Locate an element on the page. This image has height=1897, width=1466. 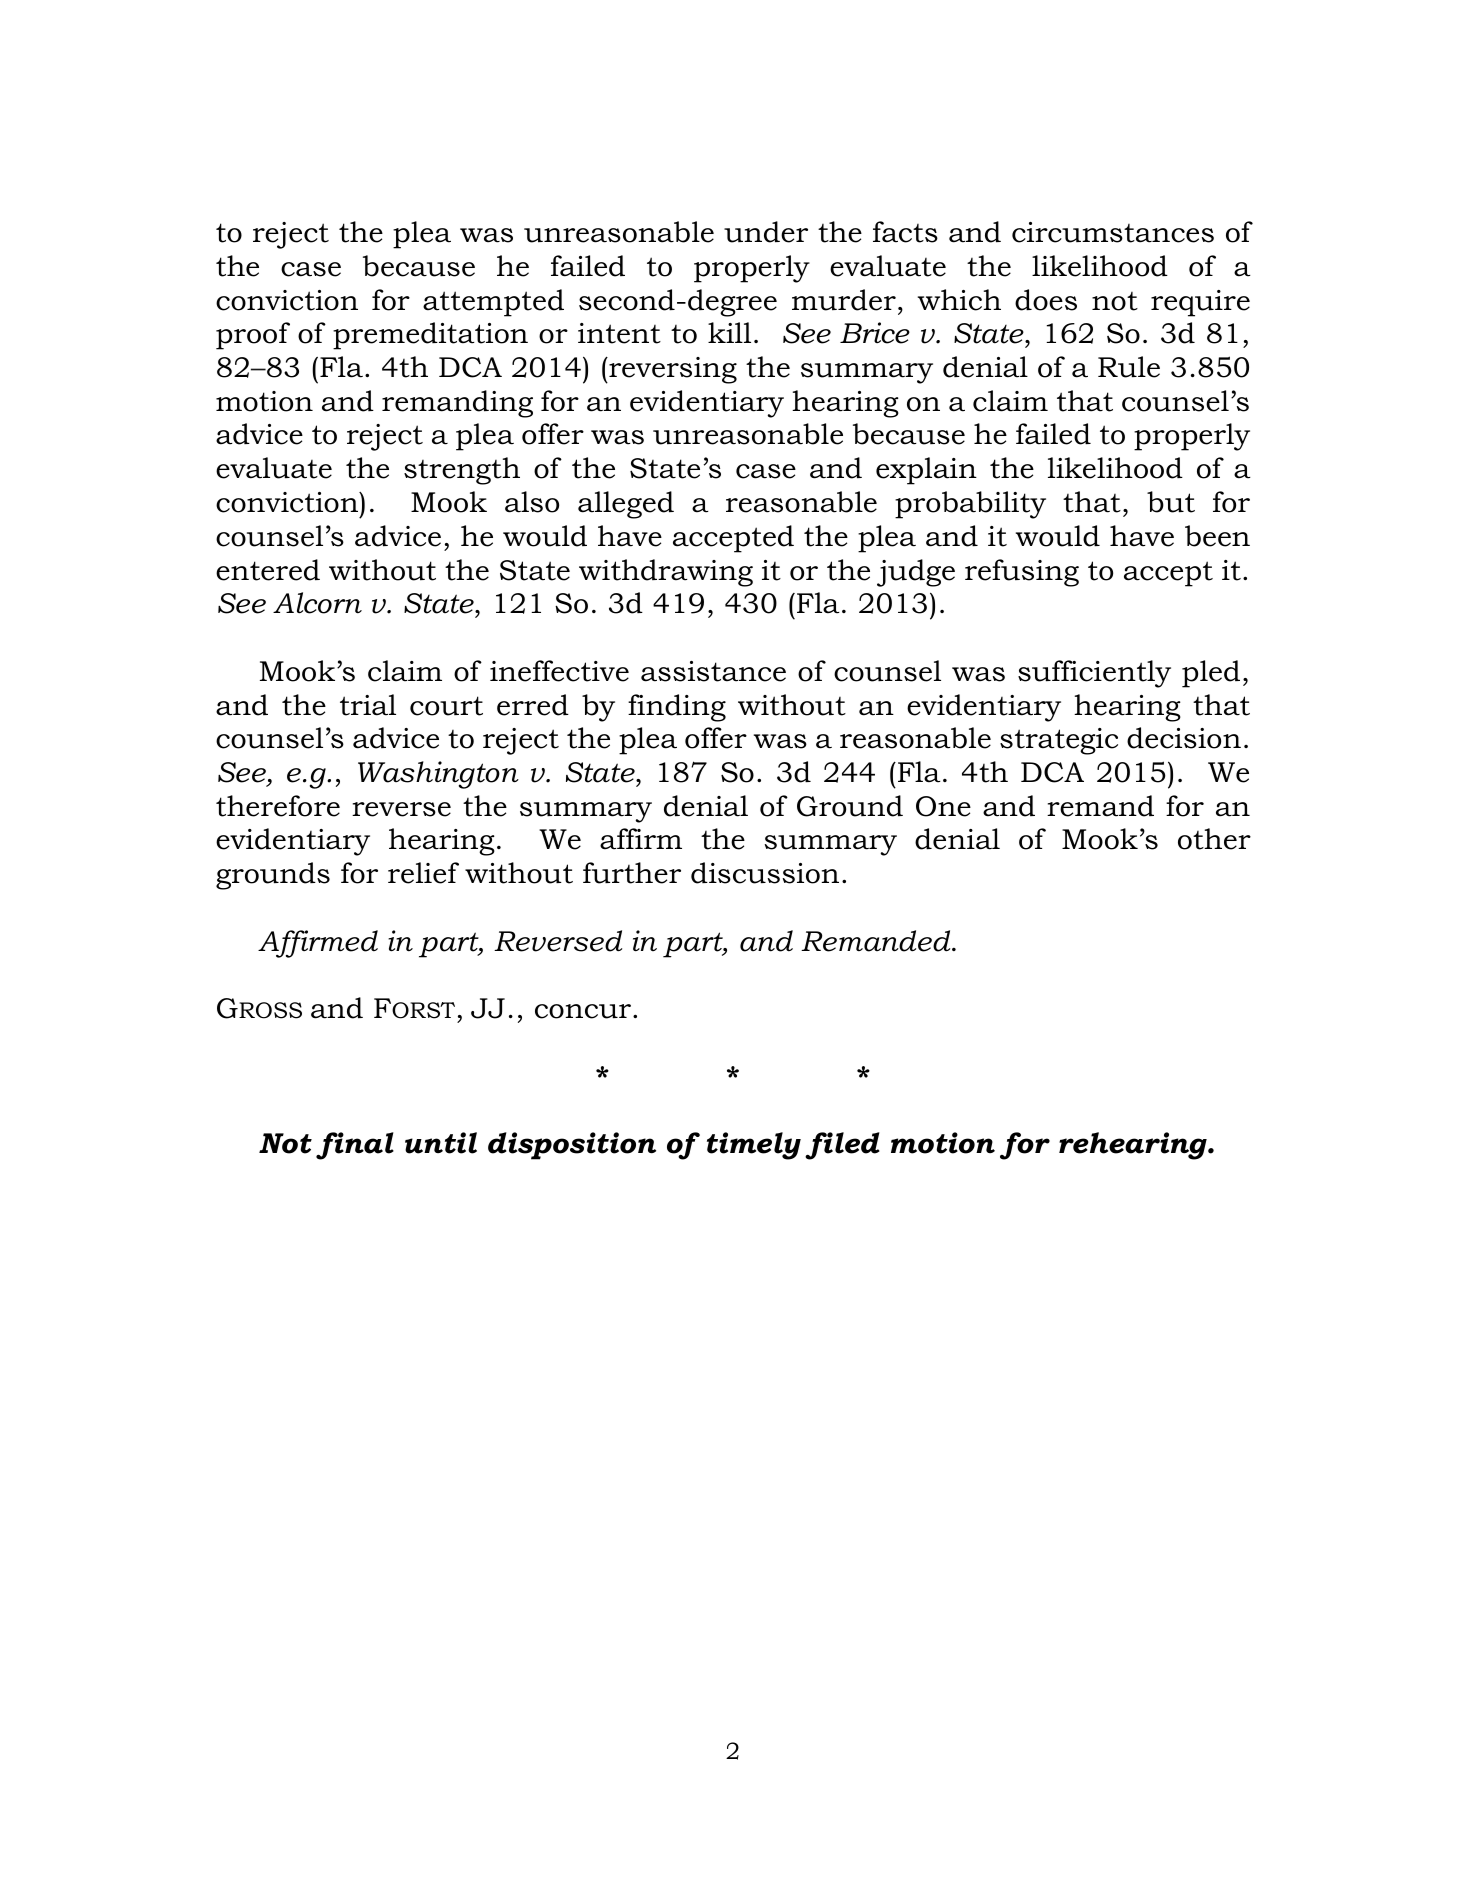
final is located at coordinates (355, 1146).
